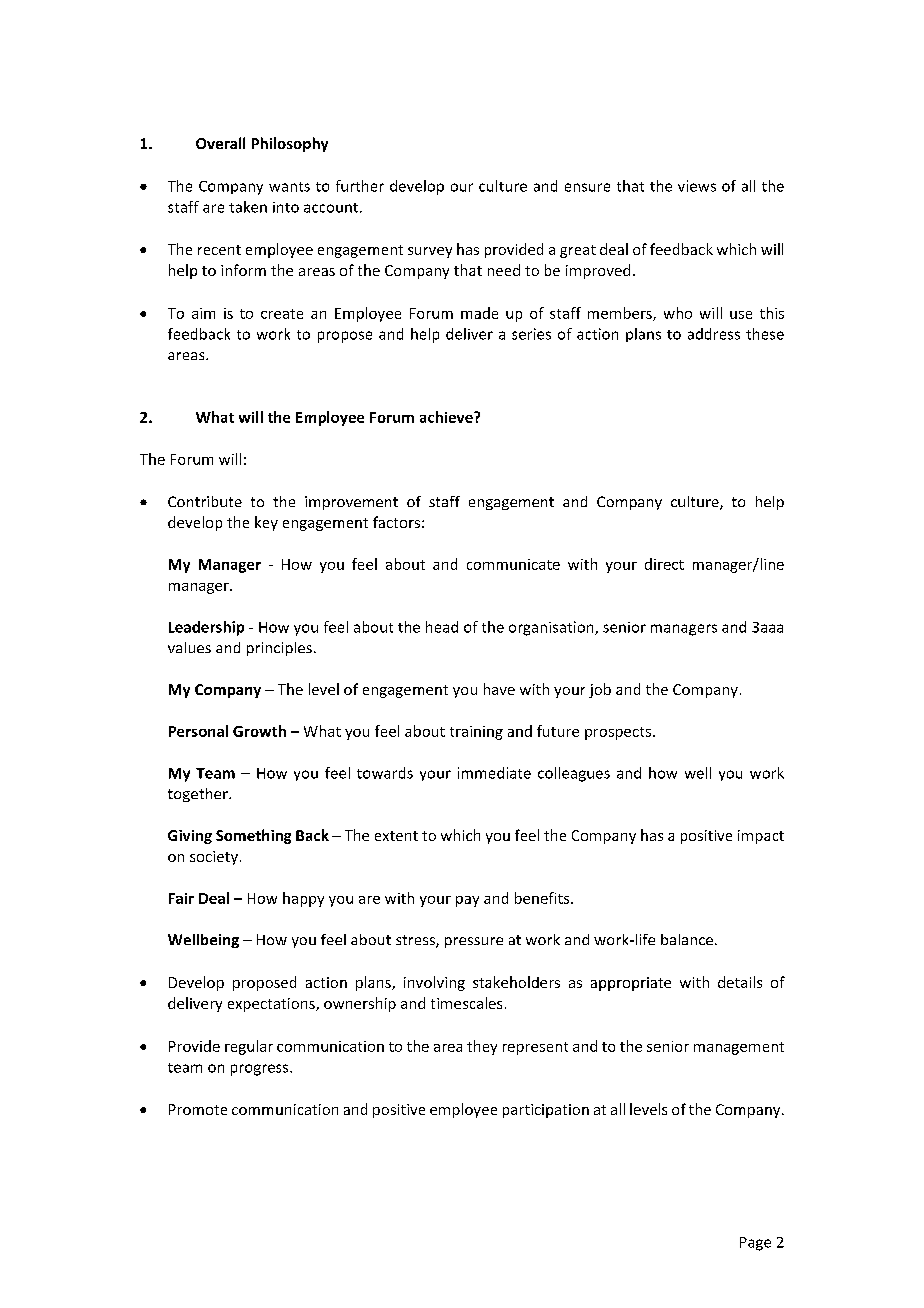 The width and height of the page is (924, 1308). What do you see at coordinates (755, 1244) in the page?
I see `Page` at bounding box center [755, 1244].
